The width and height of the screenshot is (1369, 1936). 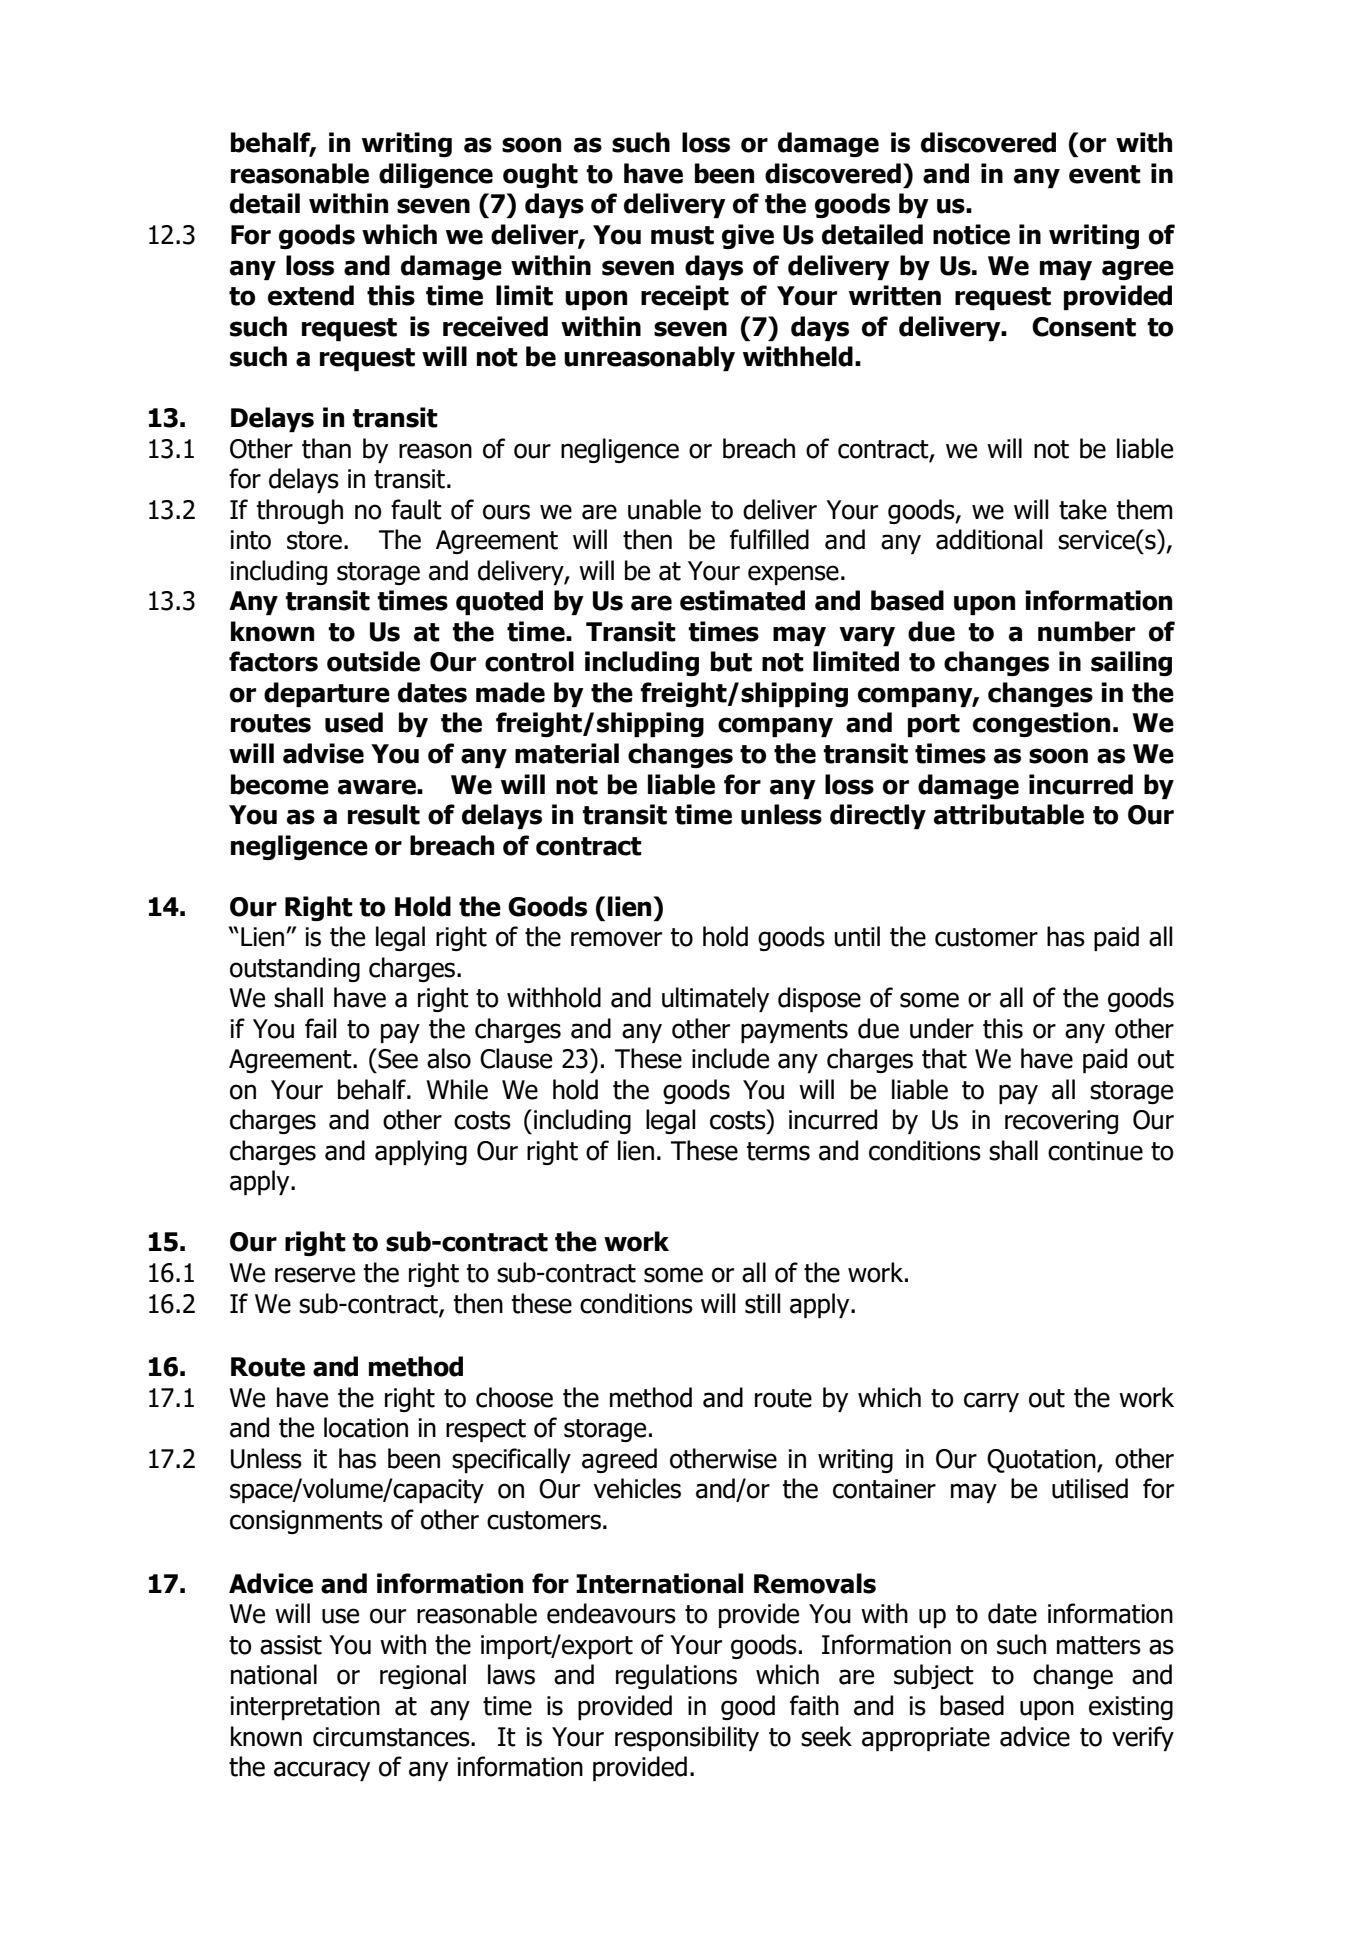 I want to click on interpretation, so click(x=305, y=1708).
